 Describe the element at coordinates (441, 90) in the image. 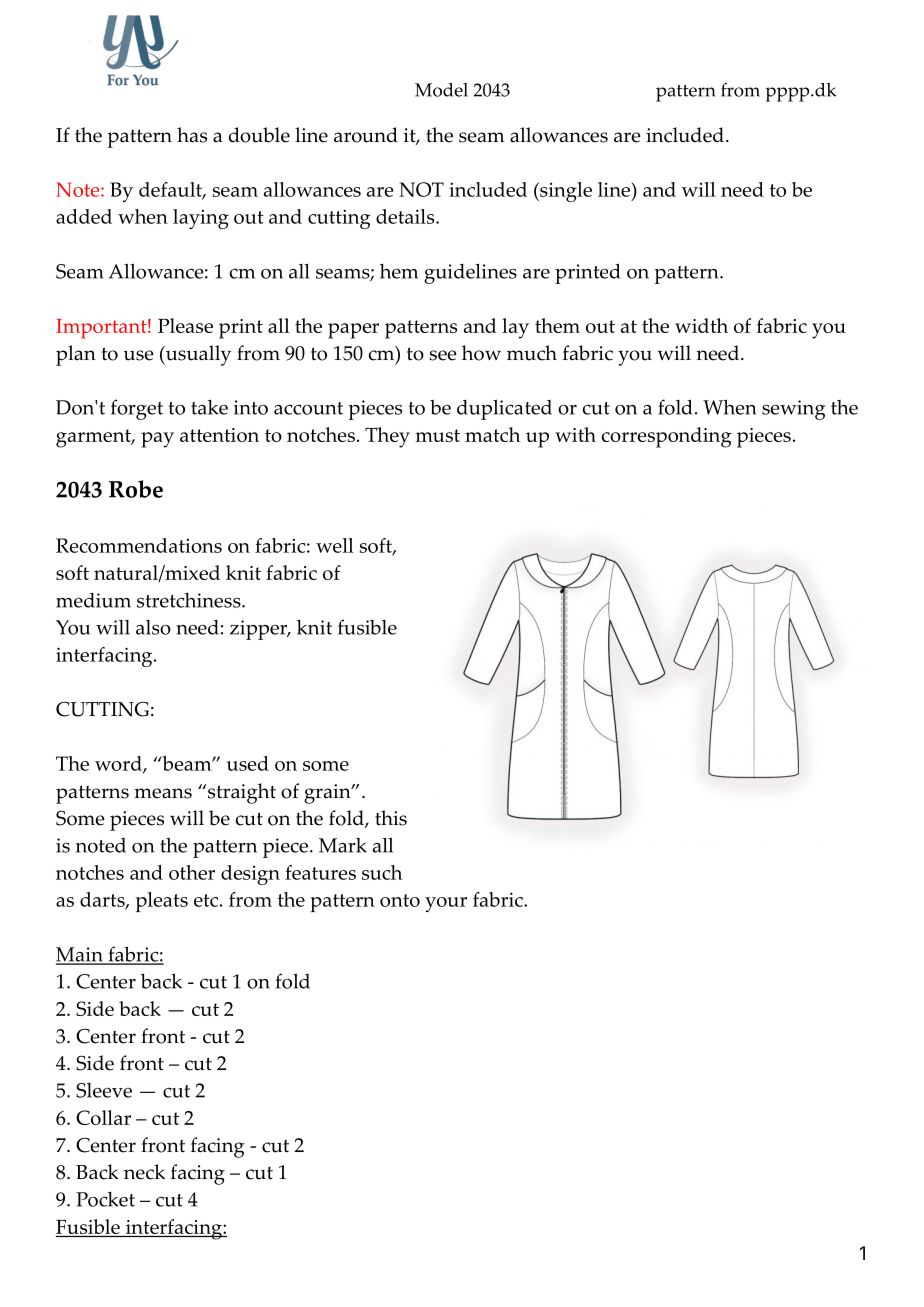

I see `Model` at that location.
